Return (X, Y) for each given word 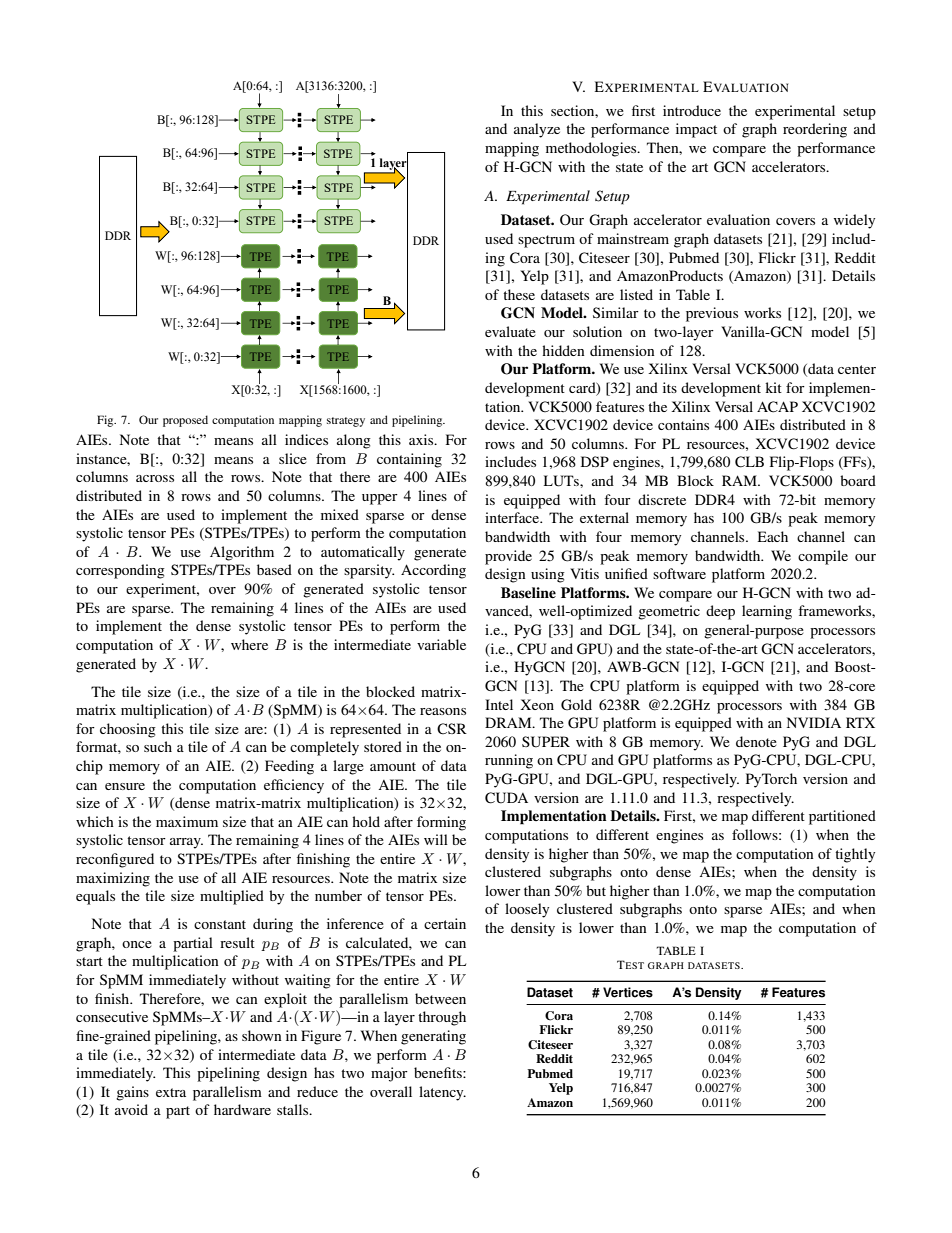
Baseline (528, 592)
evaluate (510, 331)
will (436, 839)
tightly (855, 855)
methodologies (592, 149)
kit (773, 387)
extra (171, 1092)
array (186, 843)
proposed (185, 421)
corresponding (120, 571)
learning (767, 612)
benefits (439, 1072)
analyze (537, 130)
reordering (815, 130)
